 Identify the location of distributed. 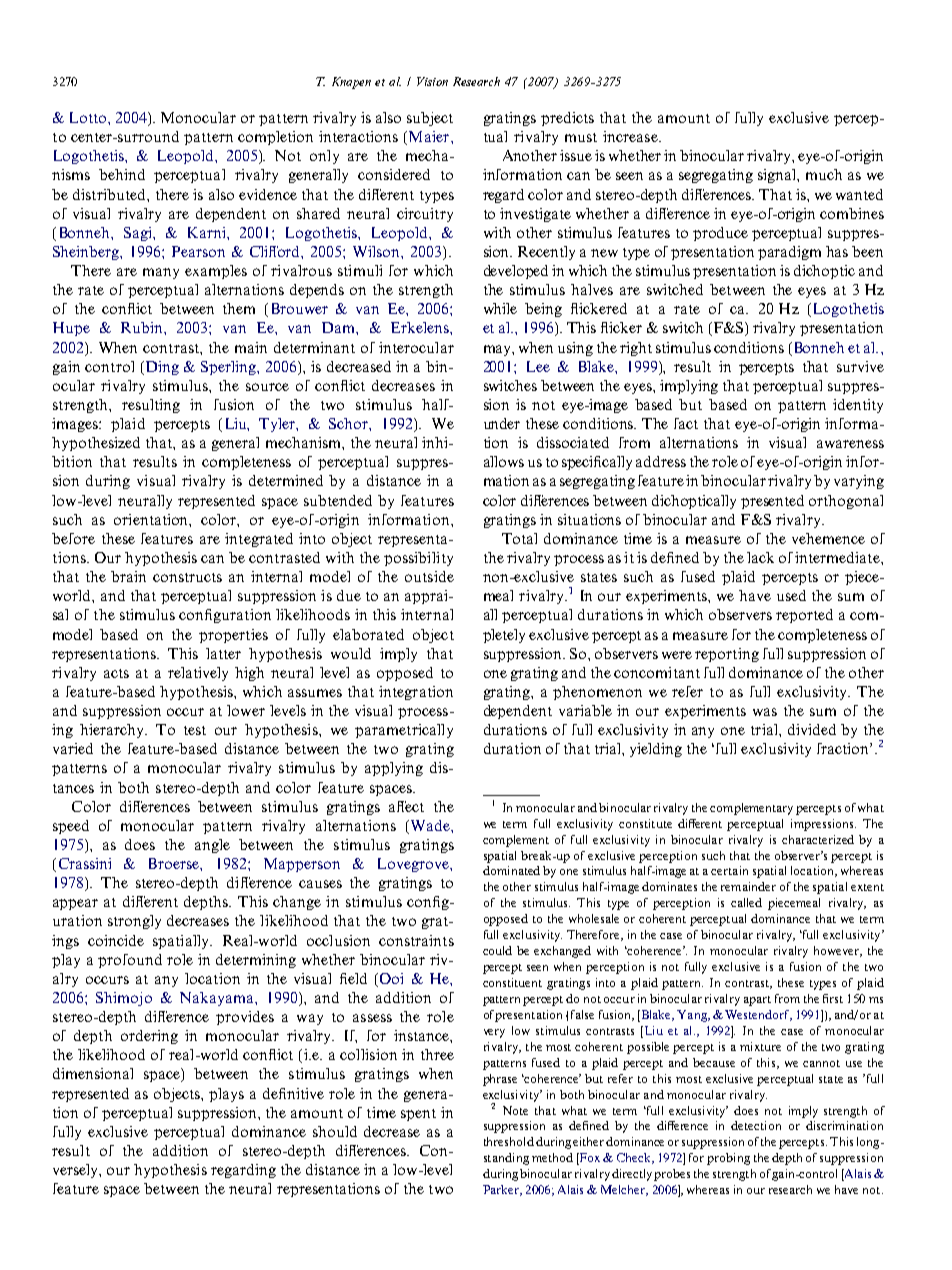
(110, 194).
